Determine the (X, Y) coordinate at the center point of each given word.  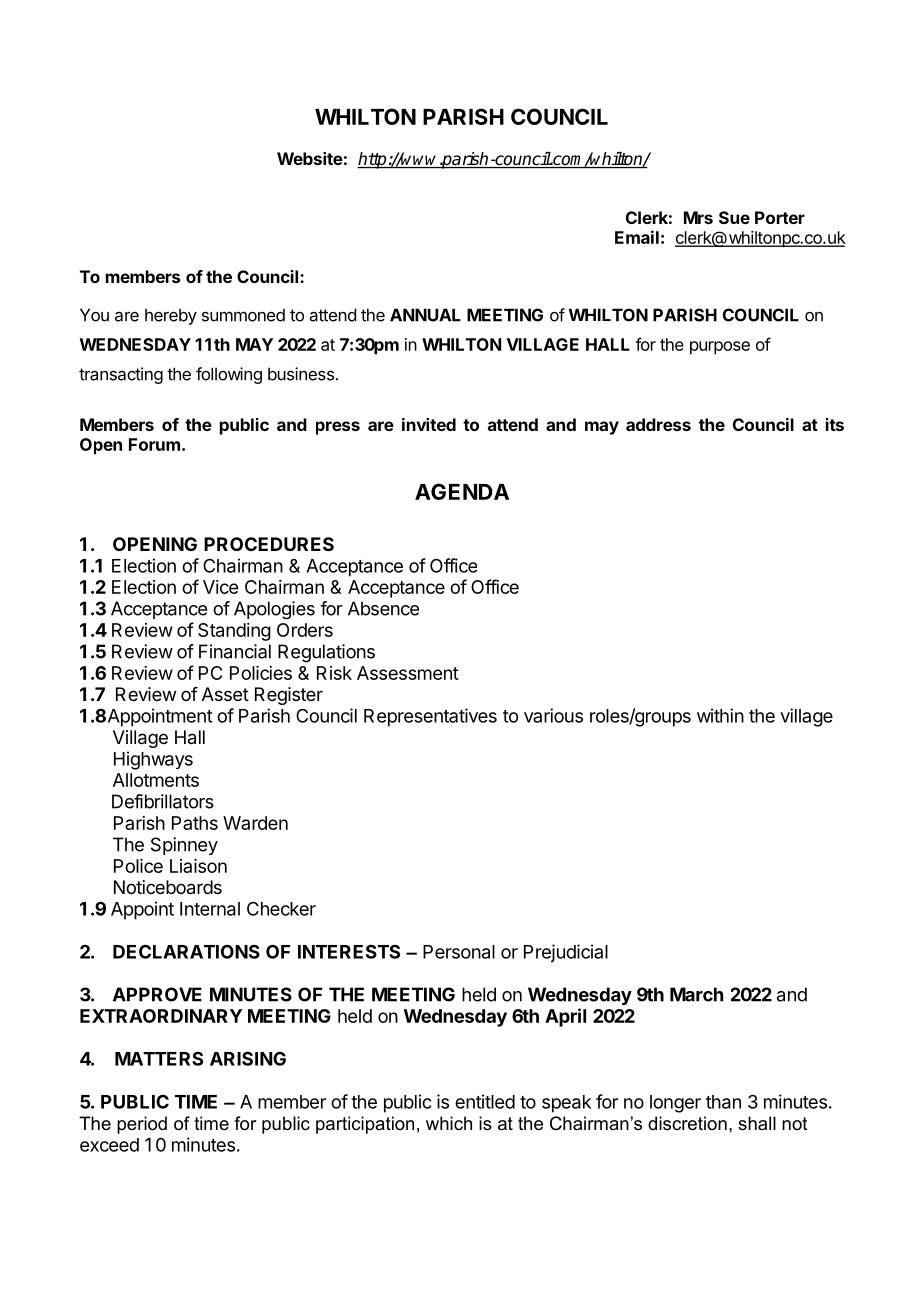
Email (637, 237)
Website (310, 158)
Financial (235, 651)
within (720, 715)
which (449, 1123)
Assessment (408, 673)
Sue (734, 217)
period (142, 1125)
